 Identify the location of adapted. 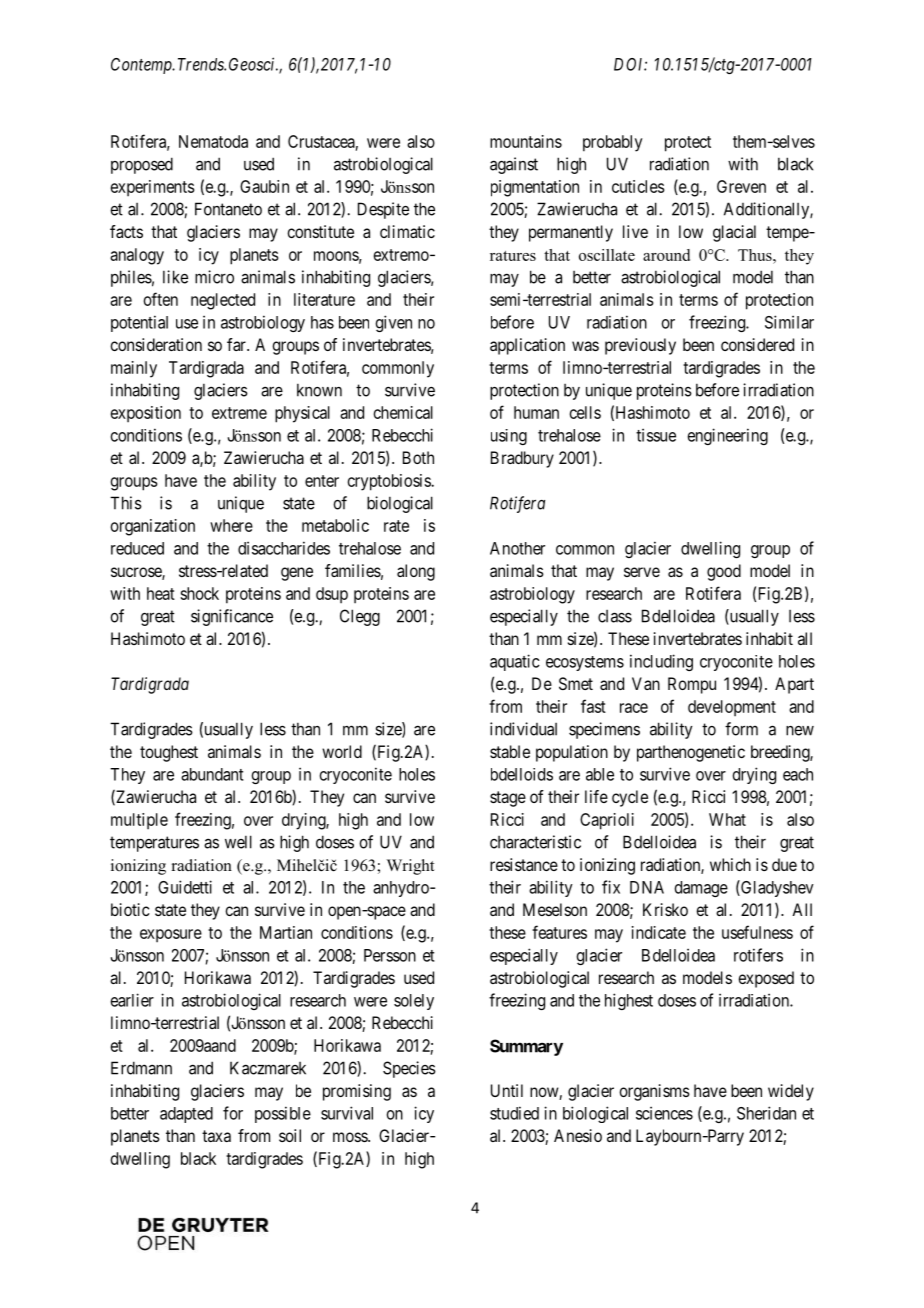
(186, 1115).
